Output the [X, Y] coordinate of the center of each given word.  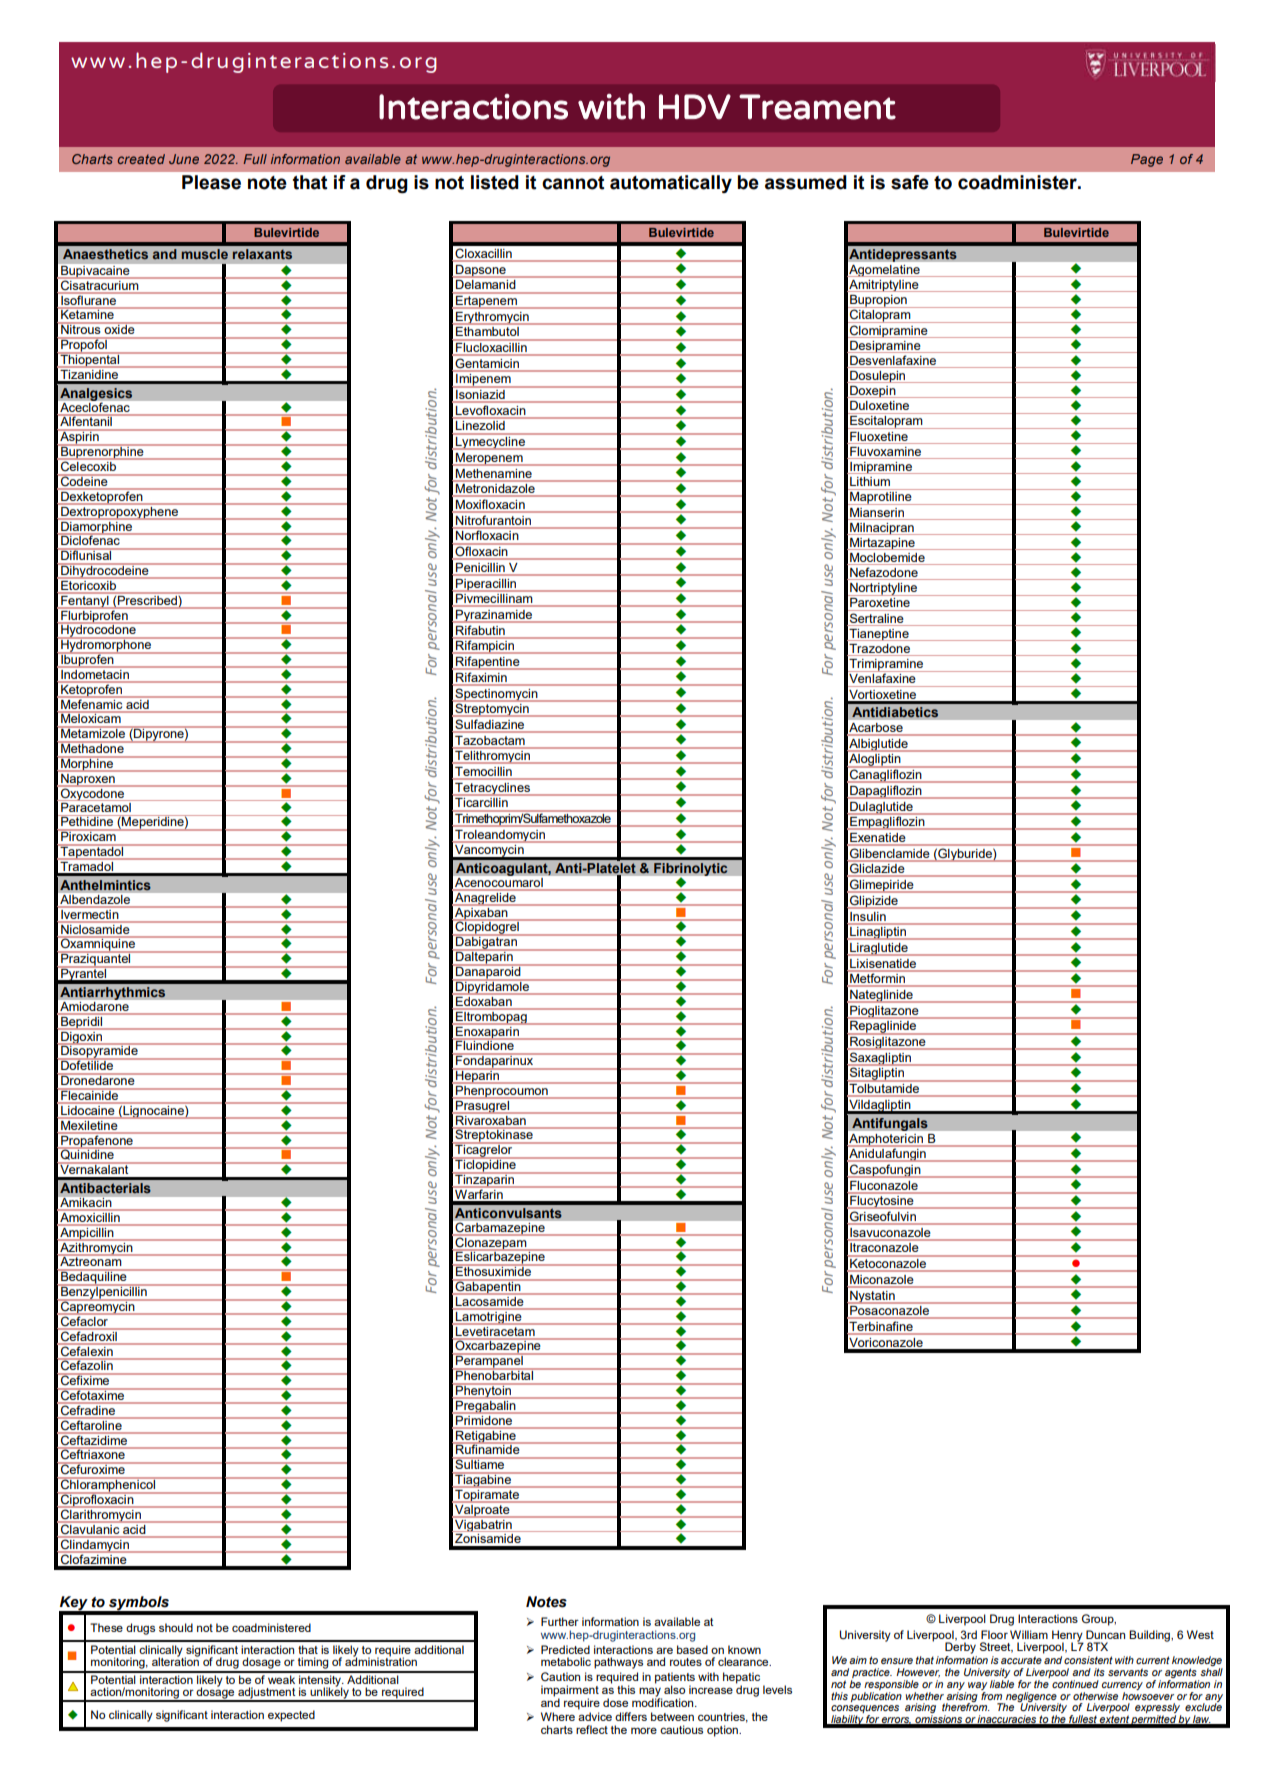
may [650, 1693]
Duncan [1105, 1634]
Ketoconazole [888, 1263]
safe [910, 182]
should [176, 1627]
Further [560, 1621]
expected [291, 1716]
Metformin [877, 978]
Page [1147, 160]
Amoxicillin [90, 1217]
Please [211, 182]
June [184, 159]
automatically [671, 184]
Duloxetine [879, 405]
